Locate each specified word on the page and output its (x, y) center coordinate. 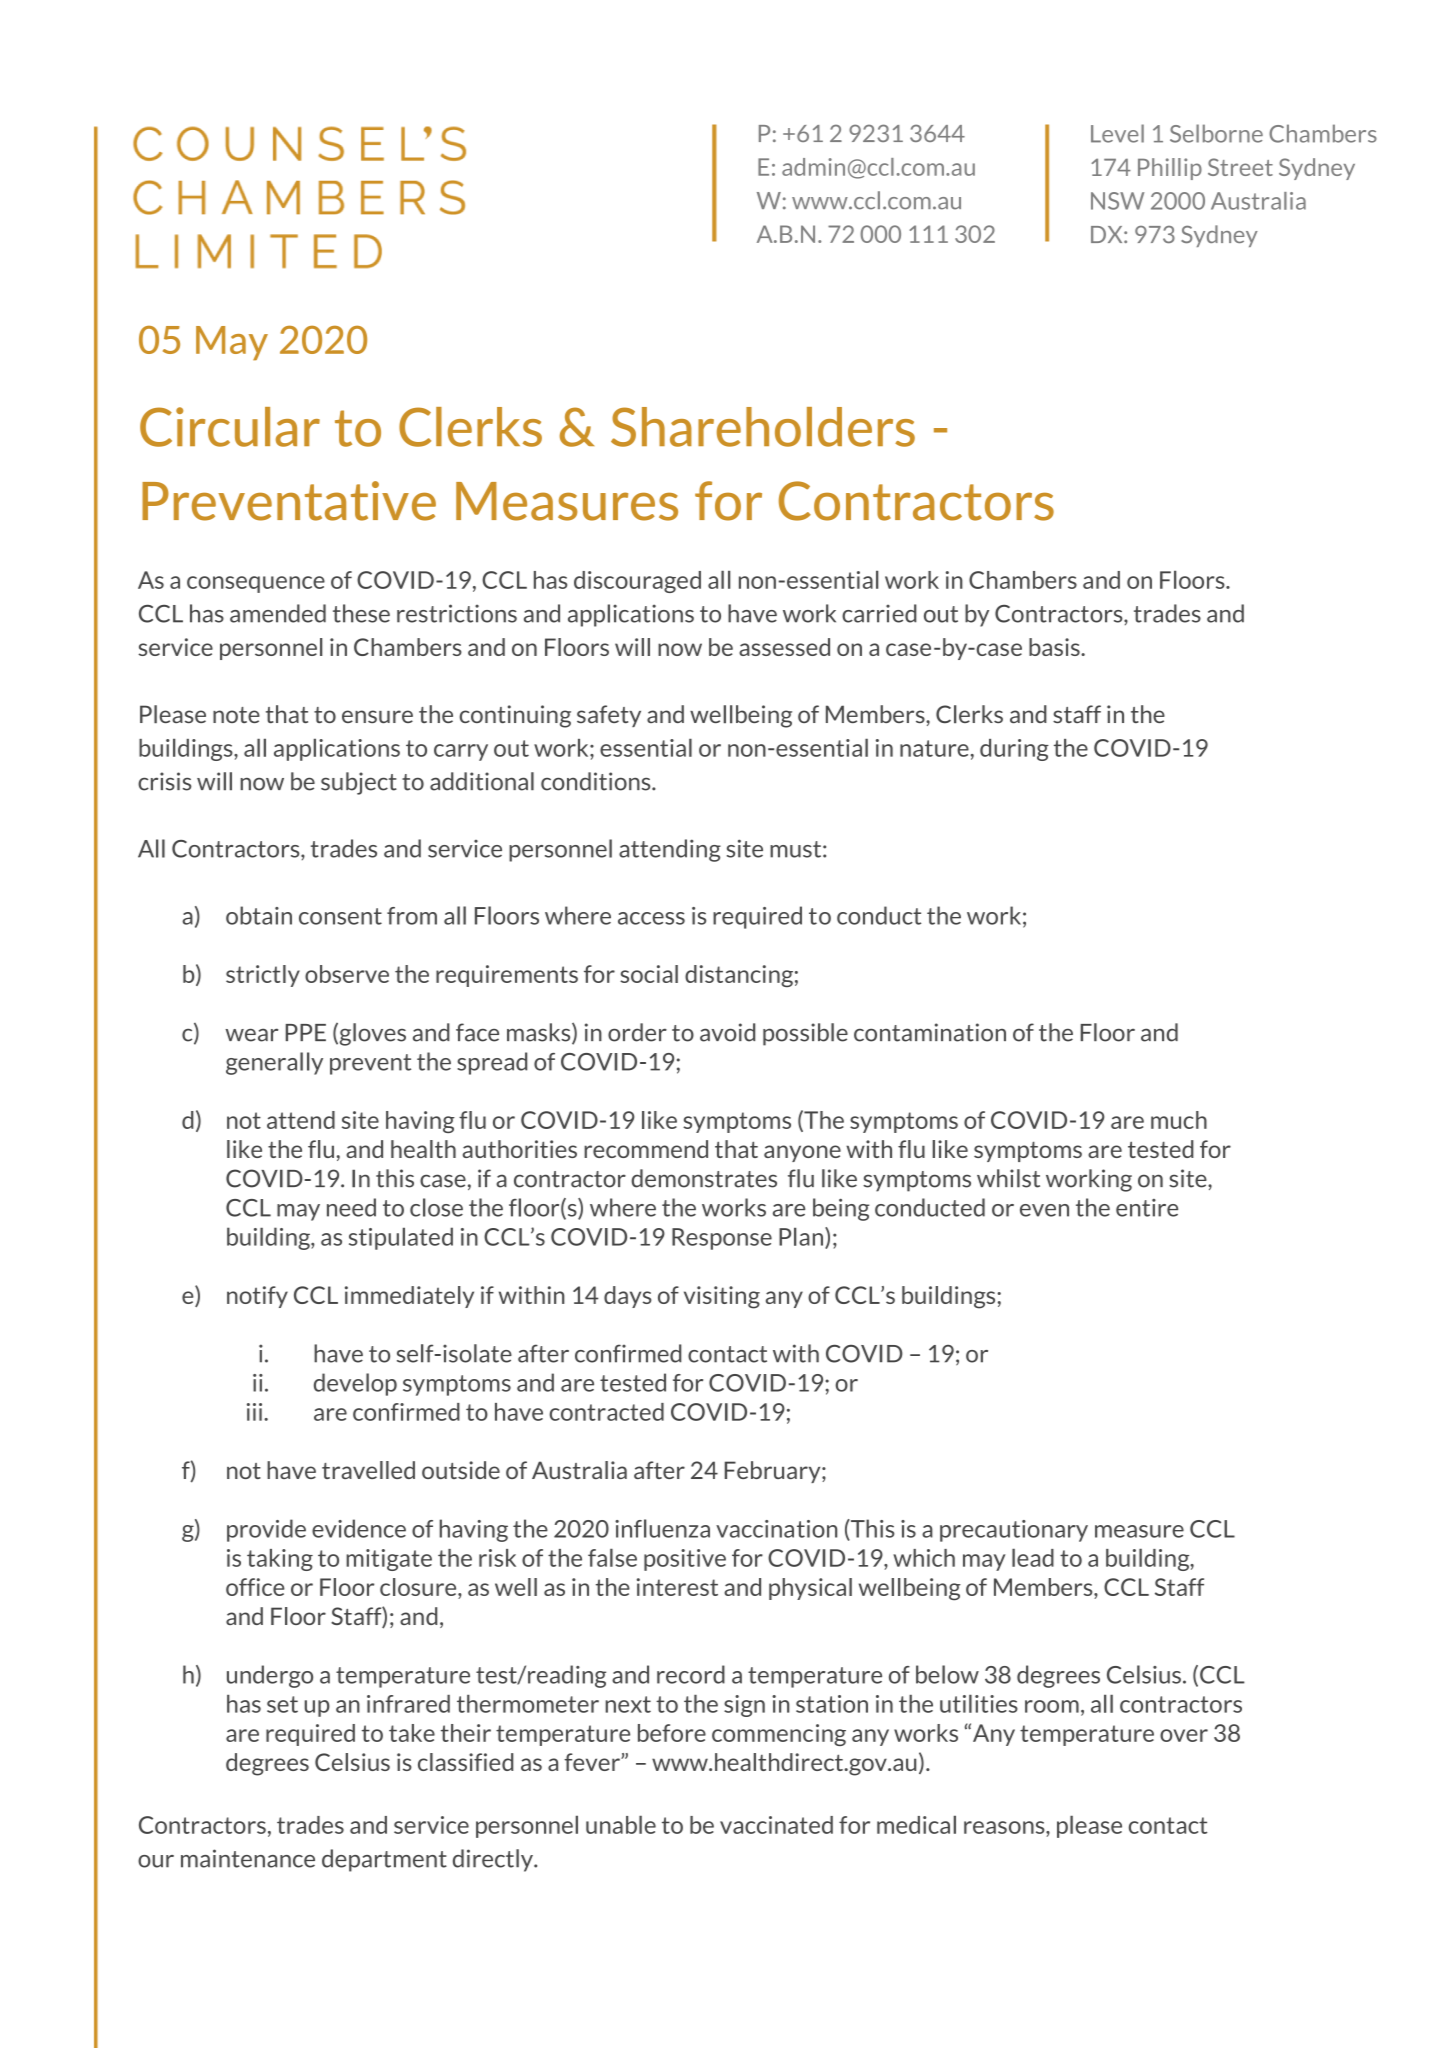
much (1179, 1120)
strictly (263, 976)
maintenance (248, 1858)
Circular (230, 427)
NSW (1117, 201)
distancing (739, 976)
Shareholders (763, 427)
